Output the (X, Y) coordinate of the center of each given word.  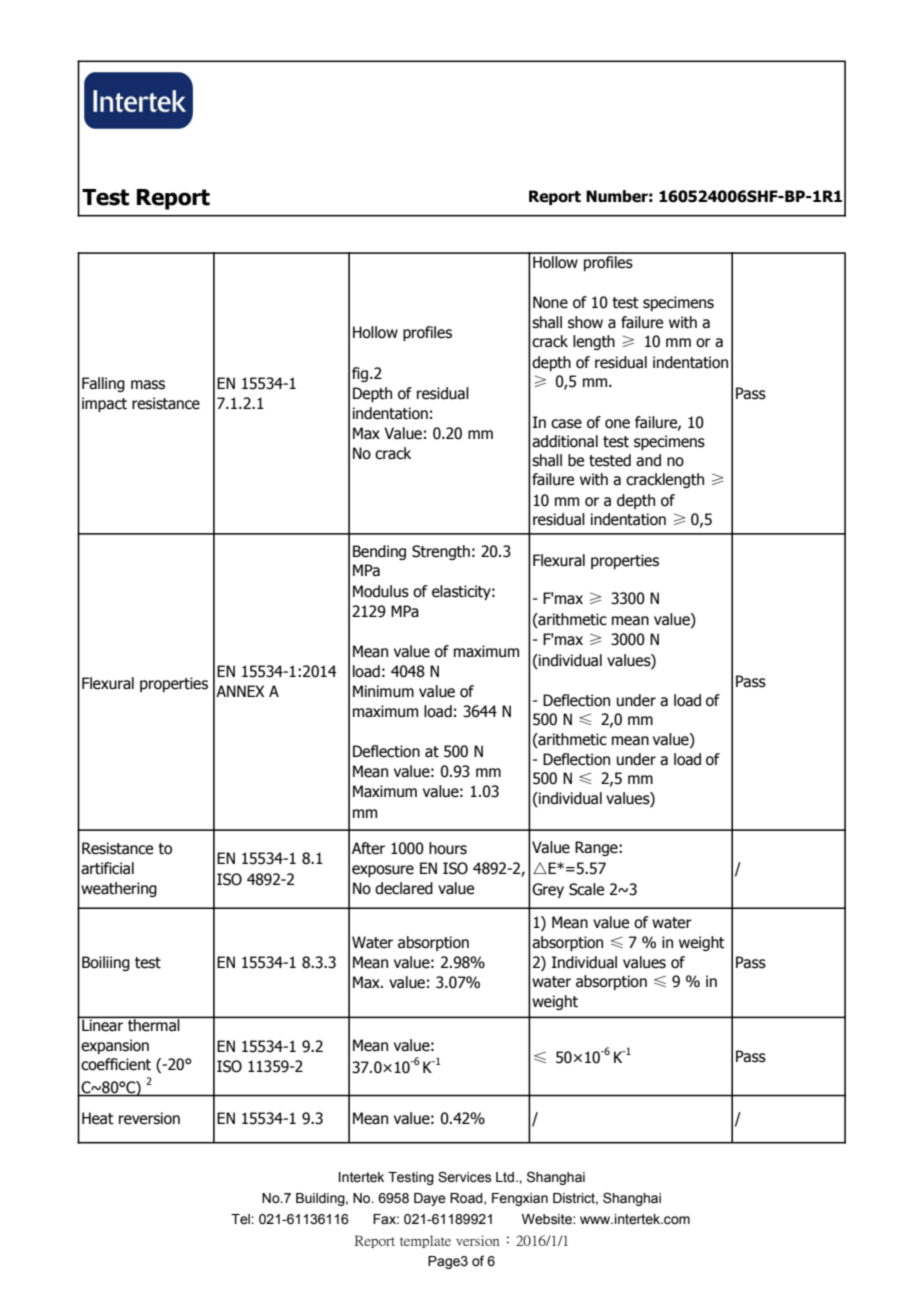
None (550, 302)
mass (148, 385)
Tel (241, 1219)
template (425, 1241)
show (585, 322)
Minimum (383, 691)
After (368, 848)
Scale (586, 889)
